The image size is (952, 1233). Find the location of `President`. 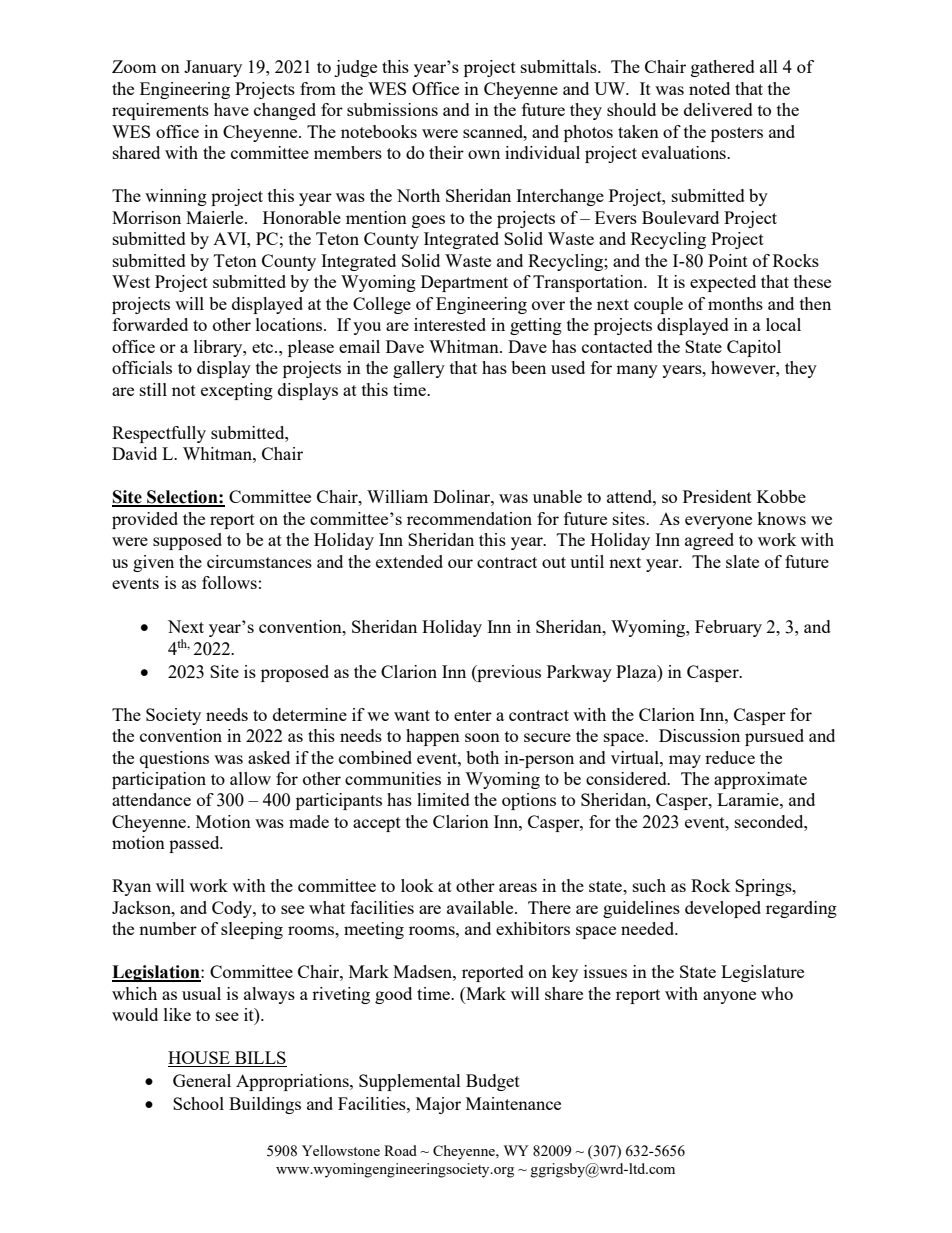

President is located at coordinates (717, 496).
